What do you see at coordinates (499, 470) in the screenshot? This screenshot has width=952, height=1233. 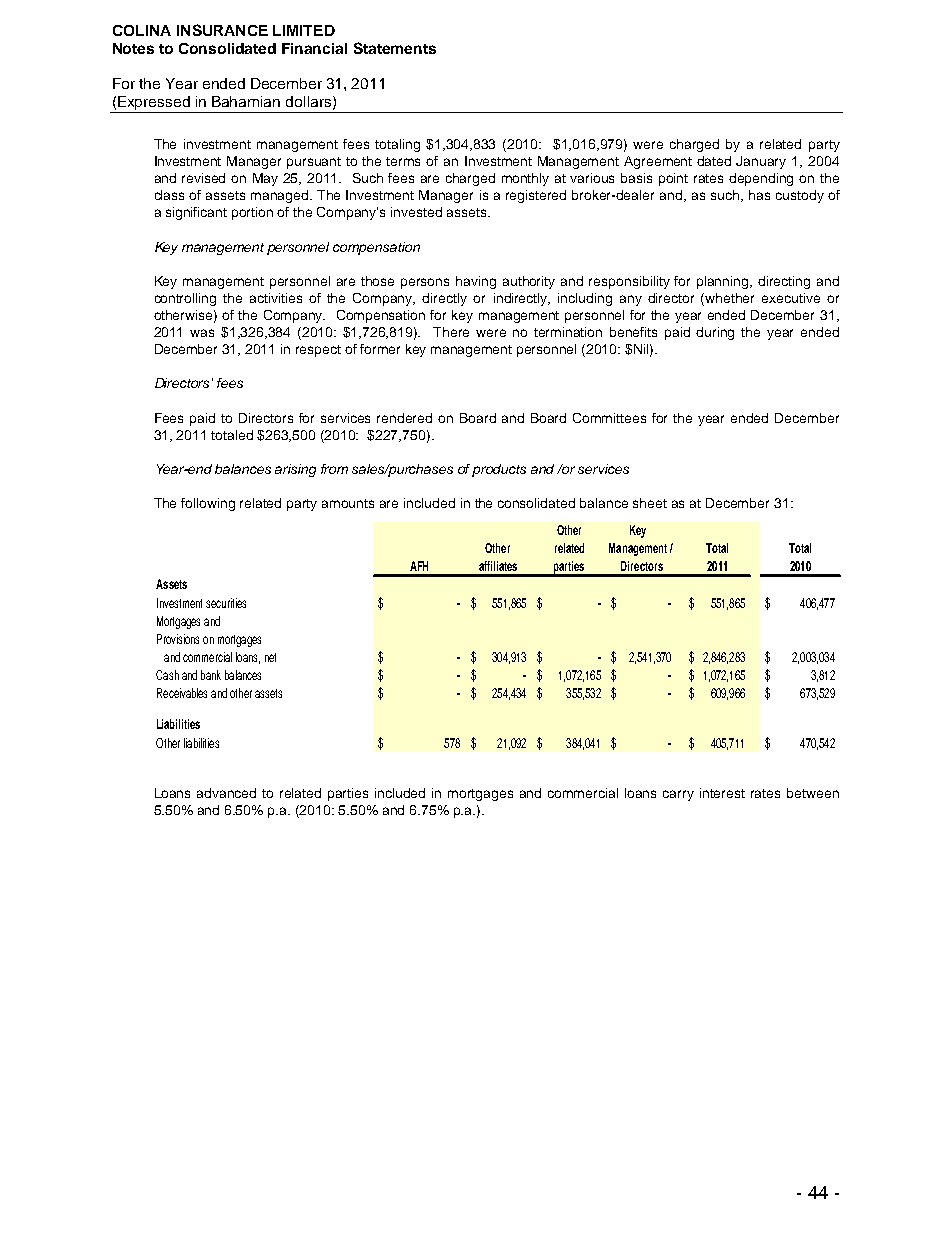 I see `products` at bounding box center [499, 470].
